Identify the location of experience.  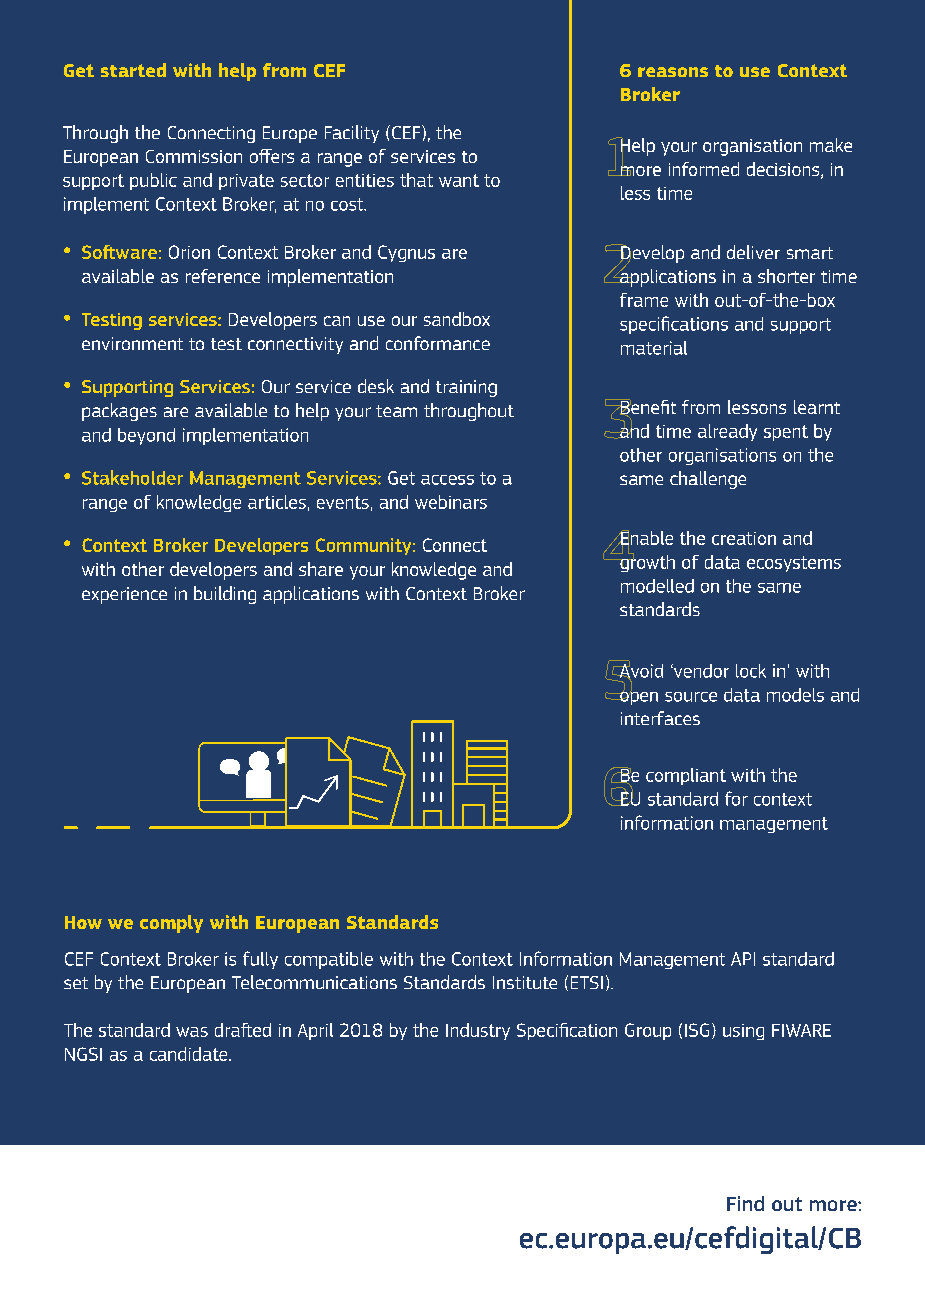
(124, 595).
